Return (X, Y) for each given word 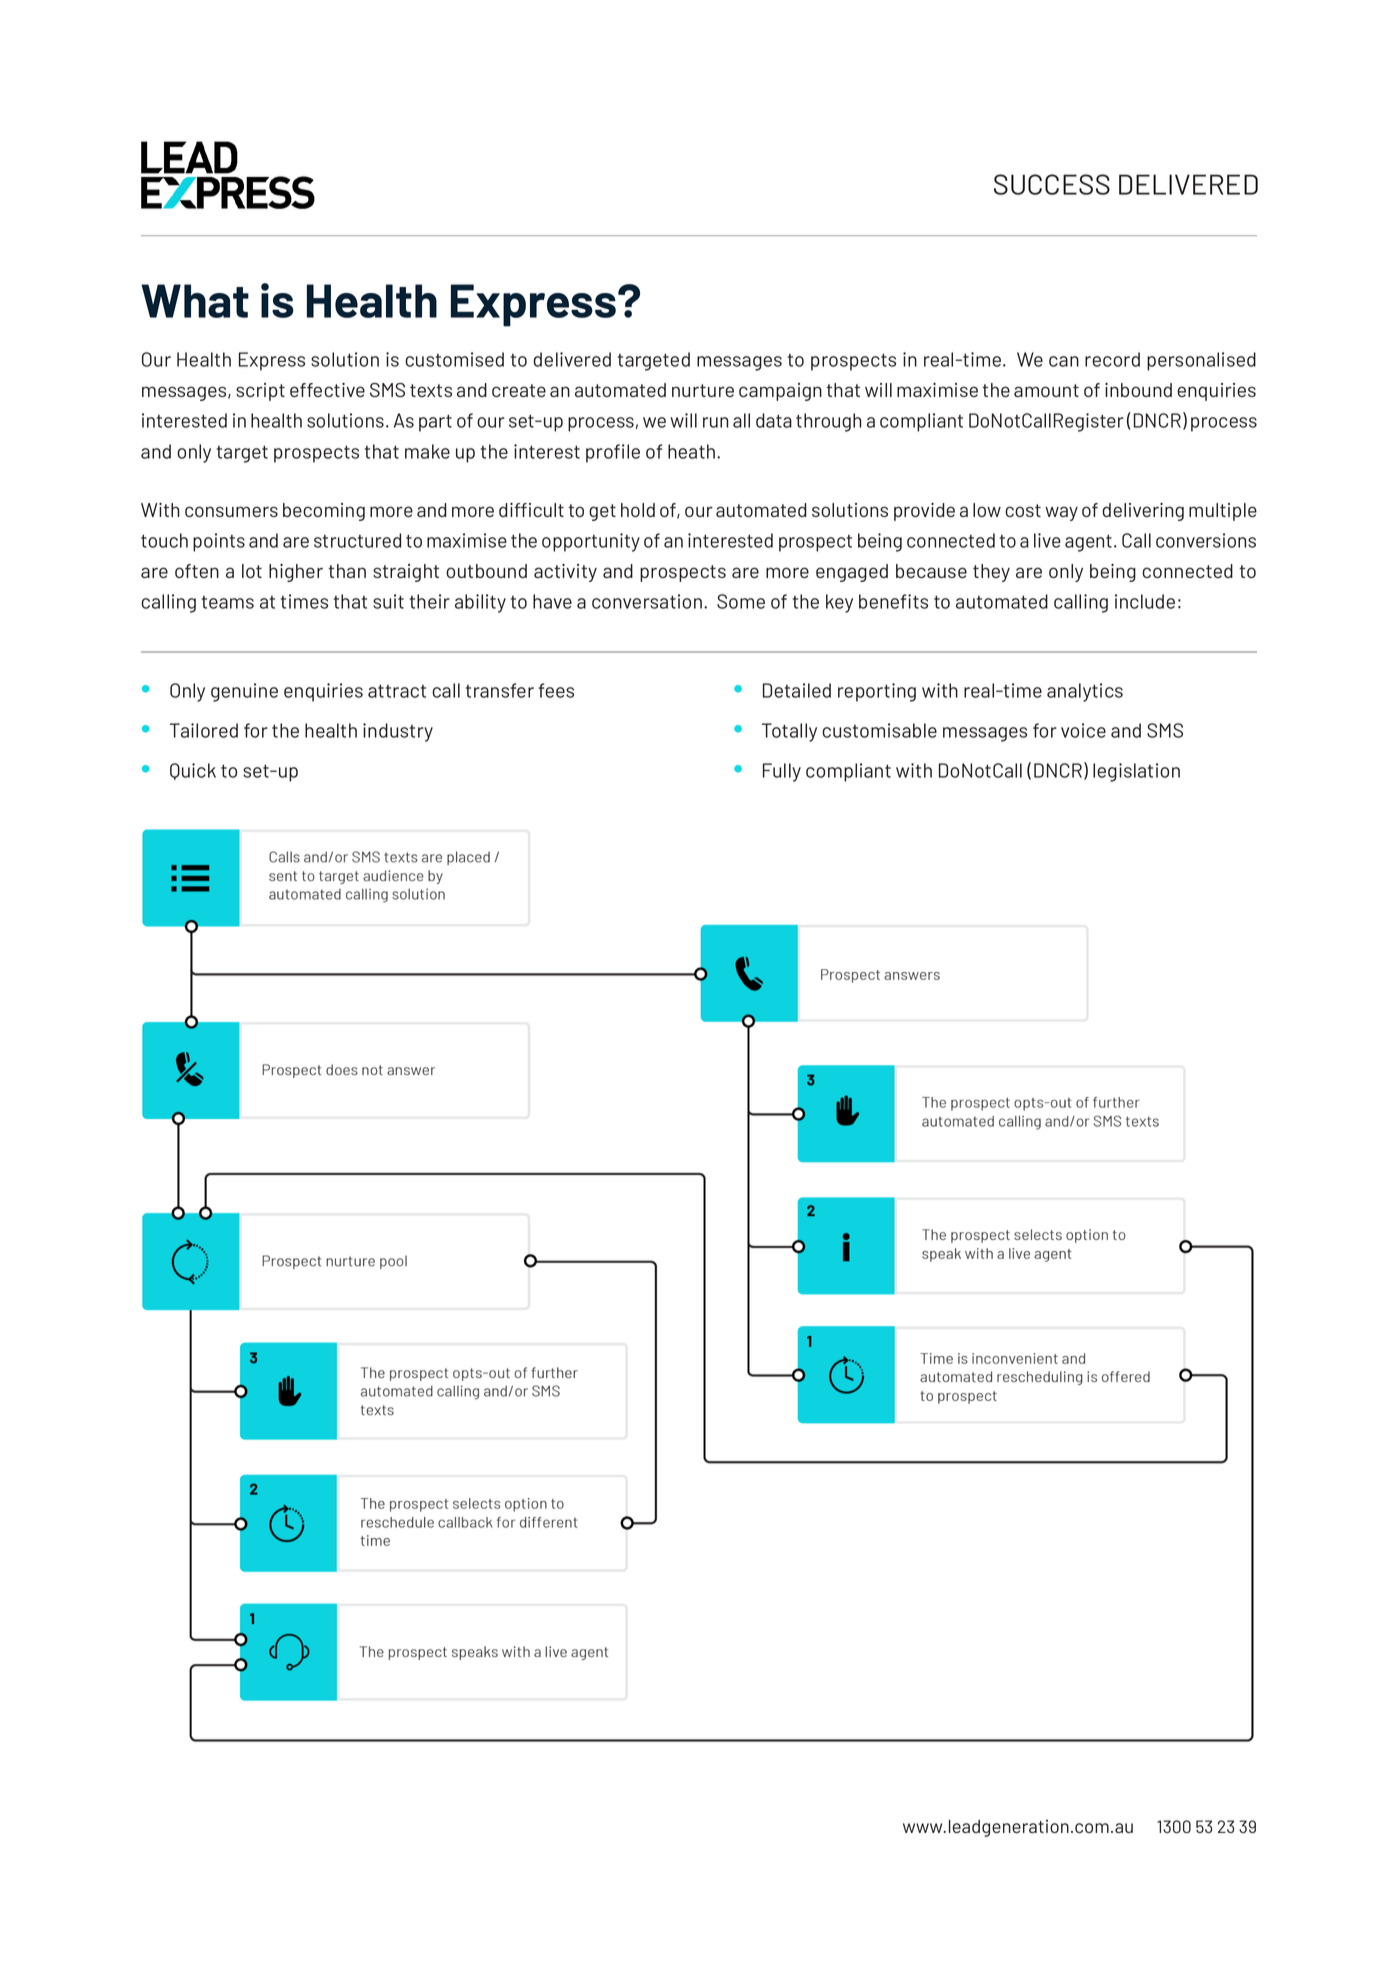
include (1145, 601)
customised (454, 359)
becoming (324, 512)
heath (693, 451)
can (1064, 361)
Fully (782, 772)
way (1061, 513)
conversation (648, 601)
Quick (193, 771)
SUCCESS (1052, 184)
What (195, 301)
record (1112, 359)
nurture (703, 390)
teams (228, 602)
